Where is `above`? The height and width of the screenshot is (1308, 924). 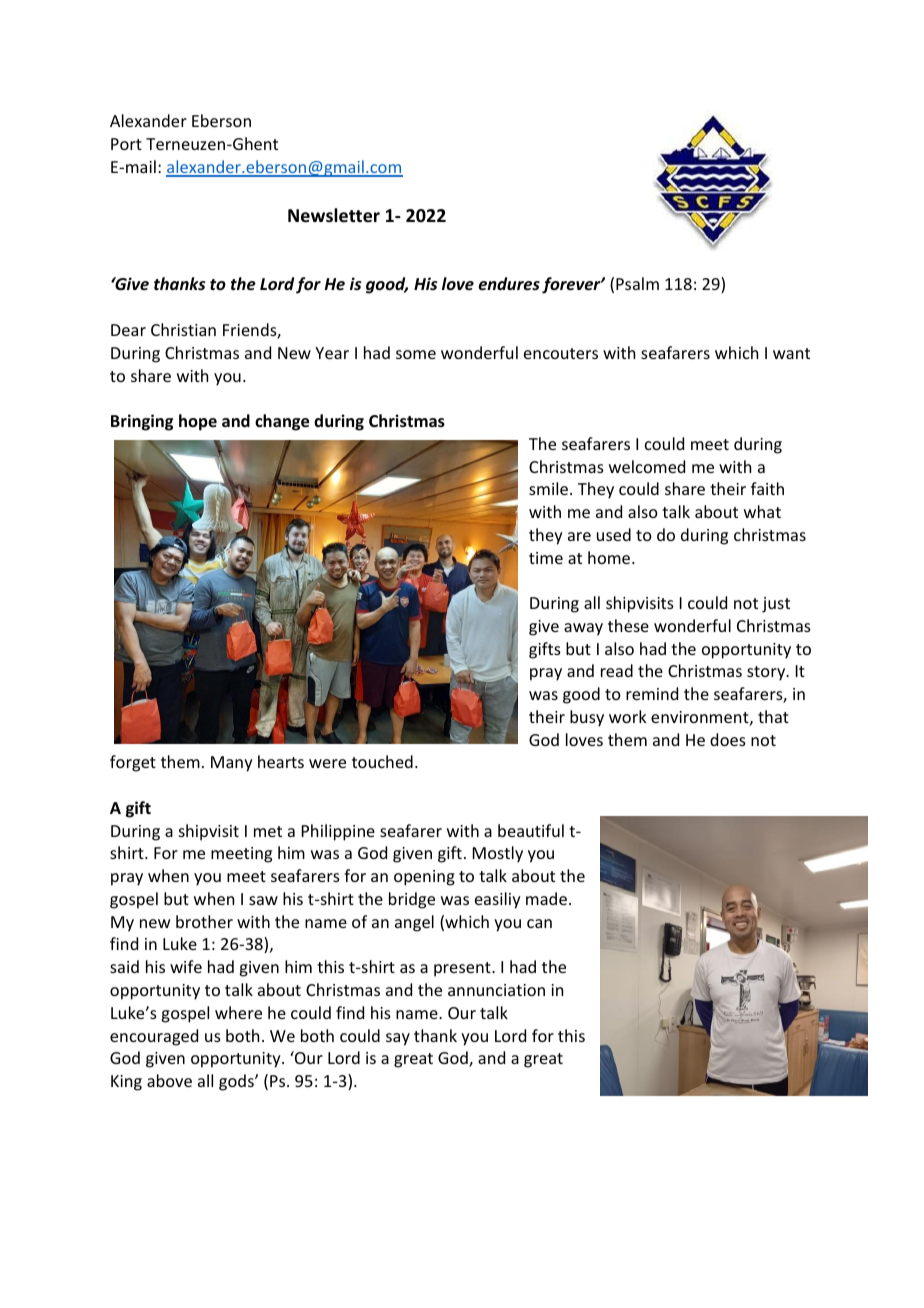 above is located at coordinates (169, 1080).
